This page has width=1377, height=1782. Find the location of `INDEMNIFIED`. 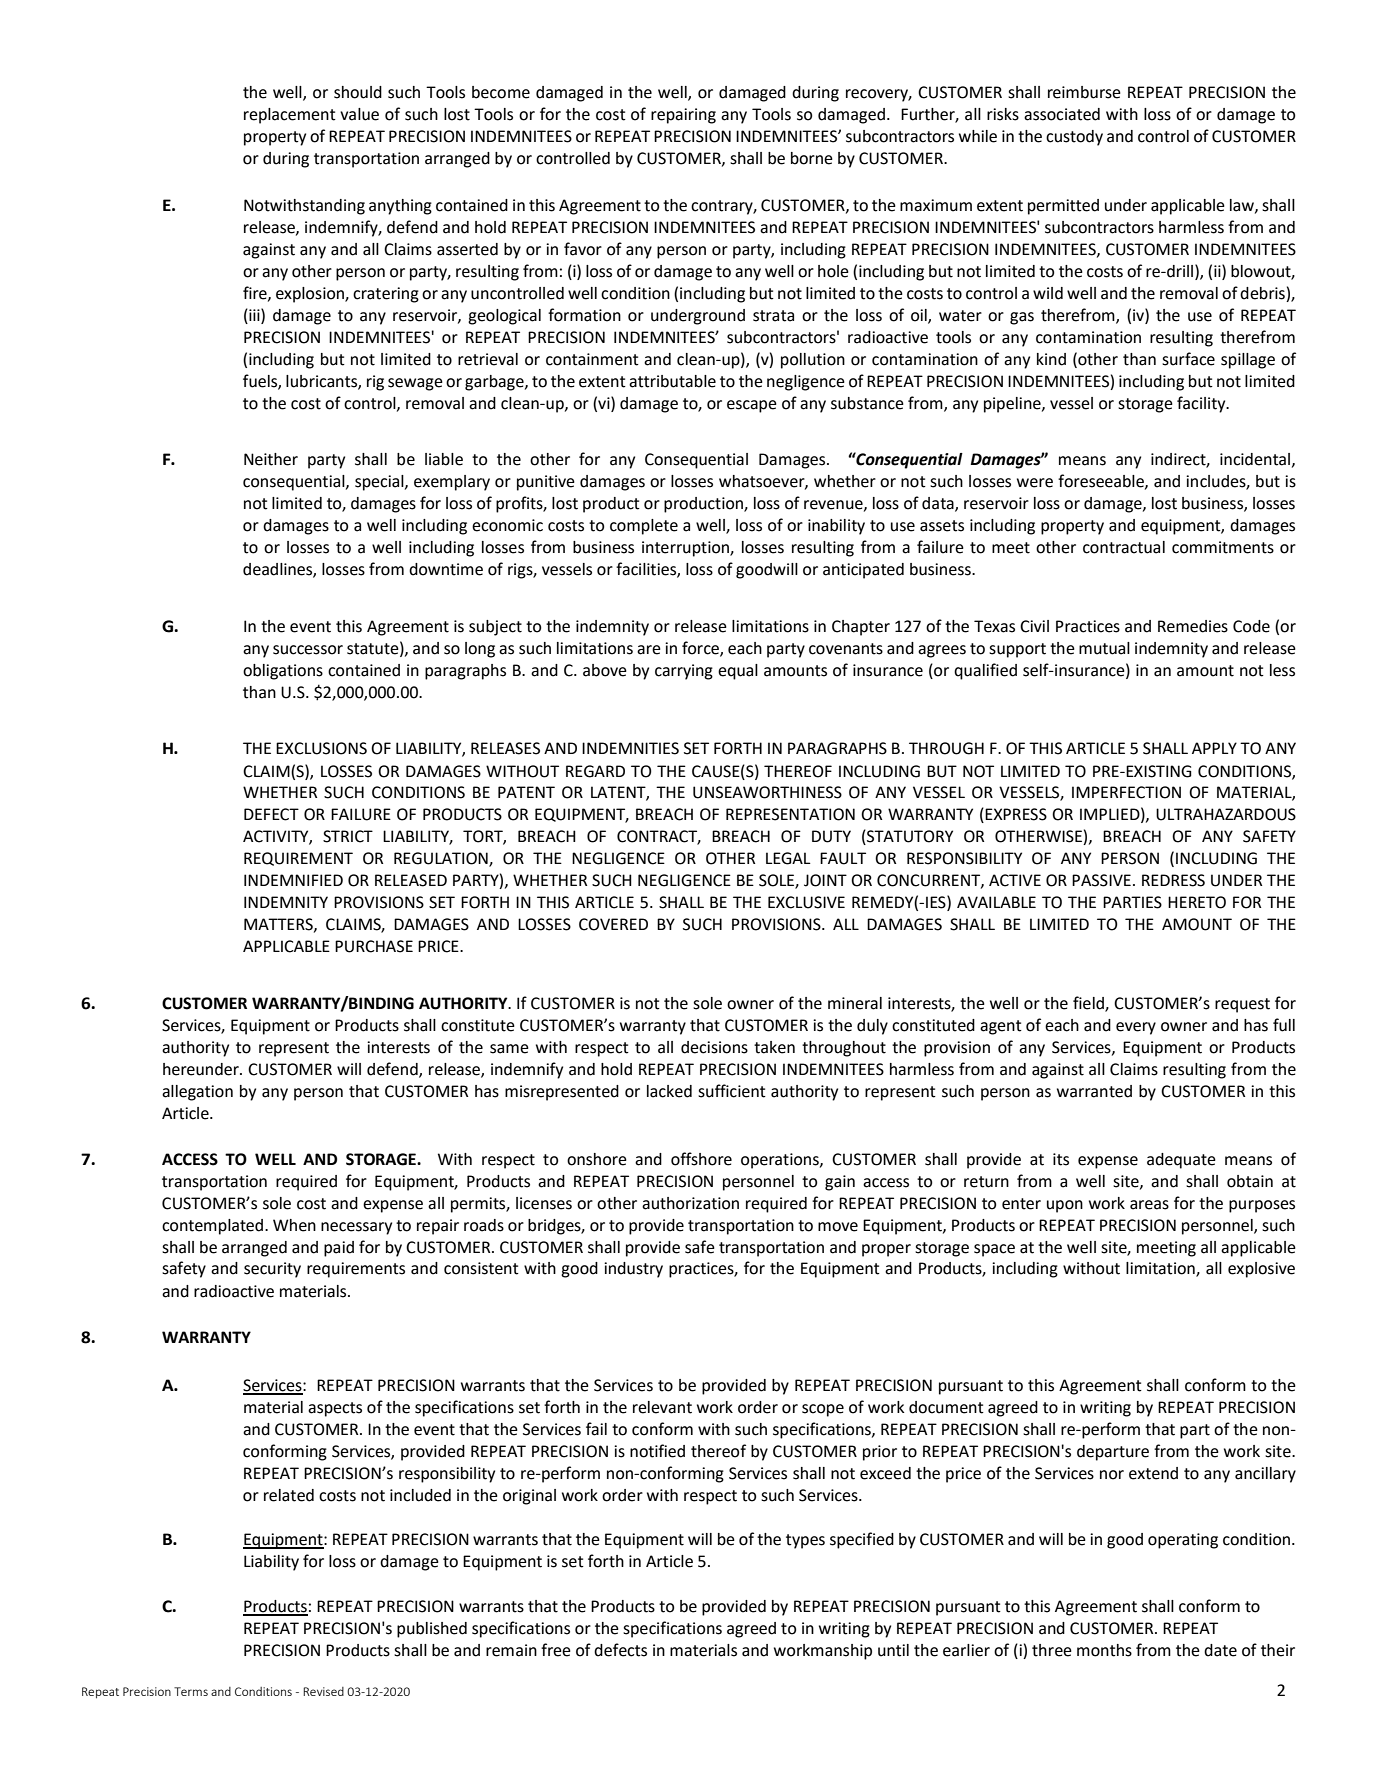

INDEMNIFIED is located at coordinates (293, 880).
